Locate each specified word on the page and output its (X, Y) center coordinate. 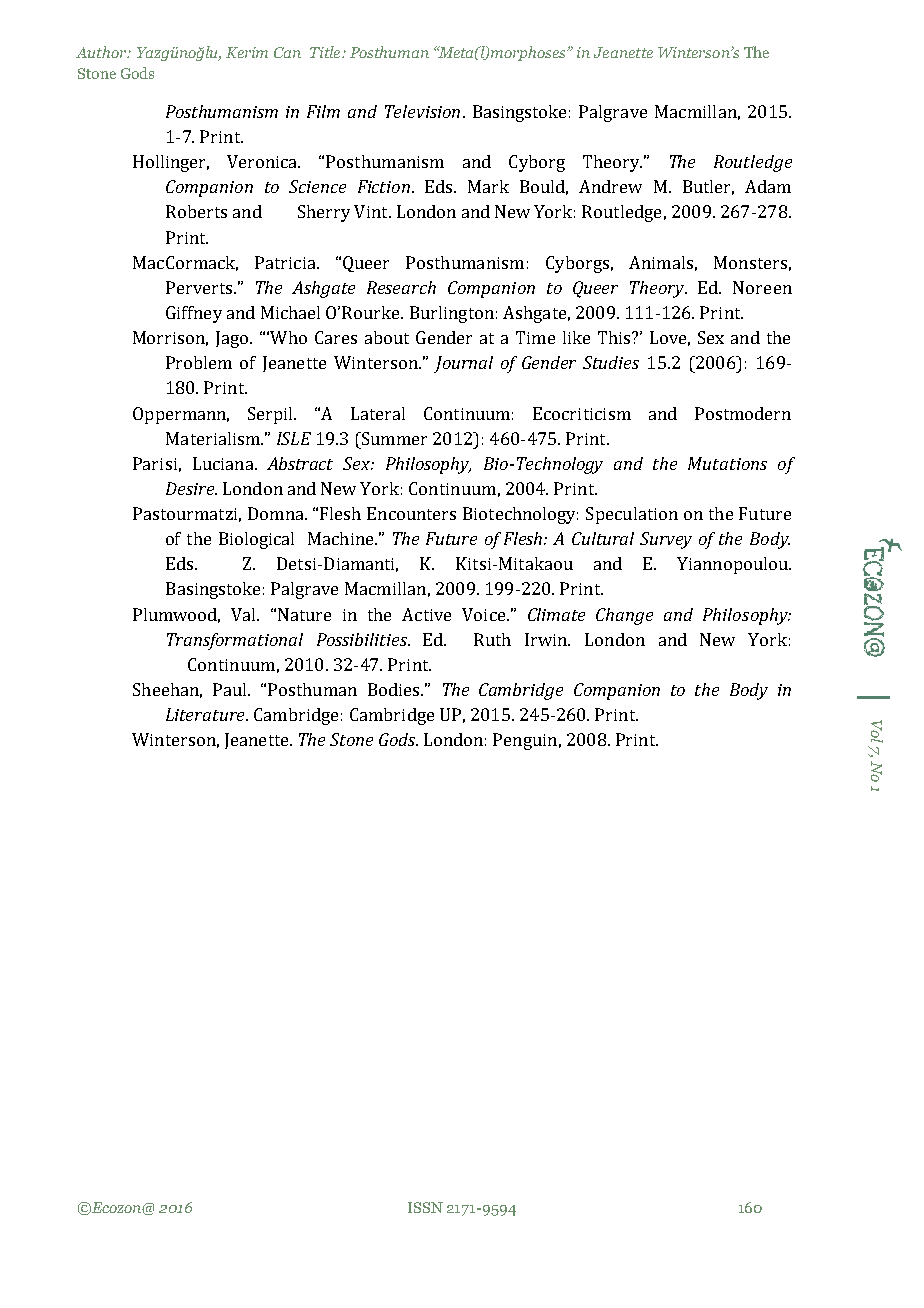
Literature (206, 714)
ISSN (425, 1207)
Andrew (610, 186)
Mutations (727, 463)
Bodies (395, 689)
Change (624, 616)
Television (422, 111)
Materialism (214, 438)
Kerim (247, 52)
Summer (393, 438)
